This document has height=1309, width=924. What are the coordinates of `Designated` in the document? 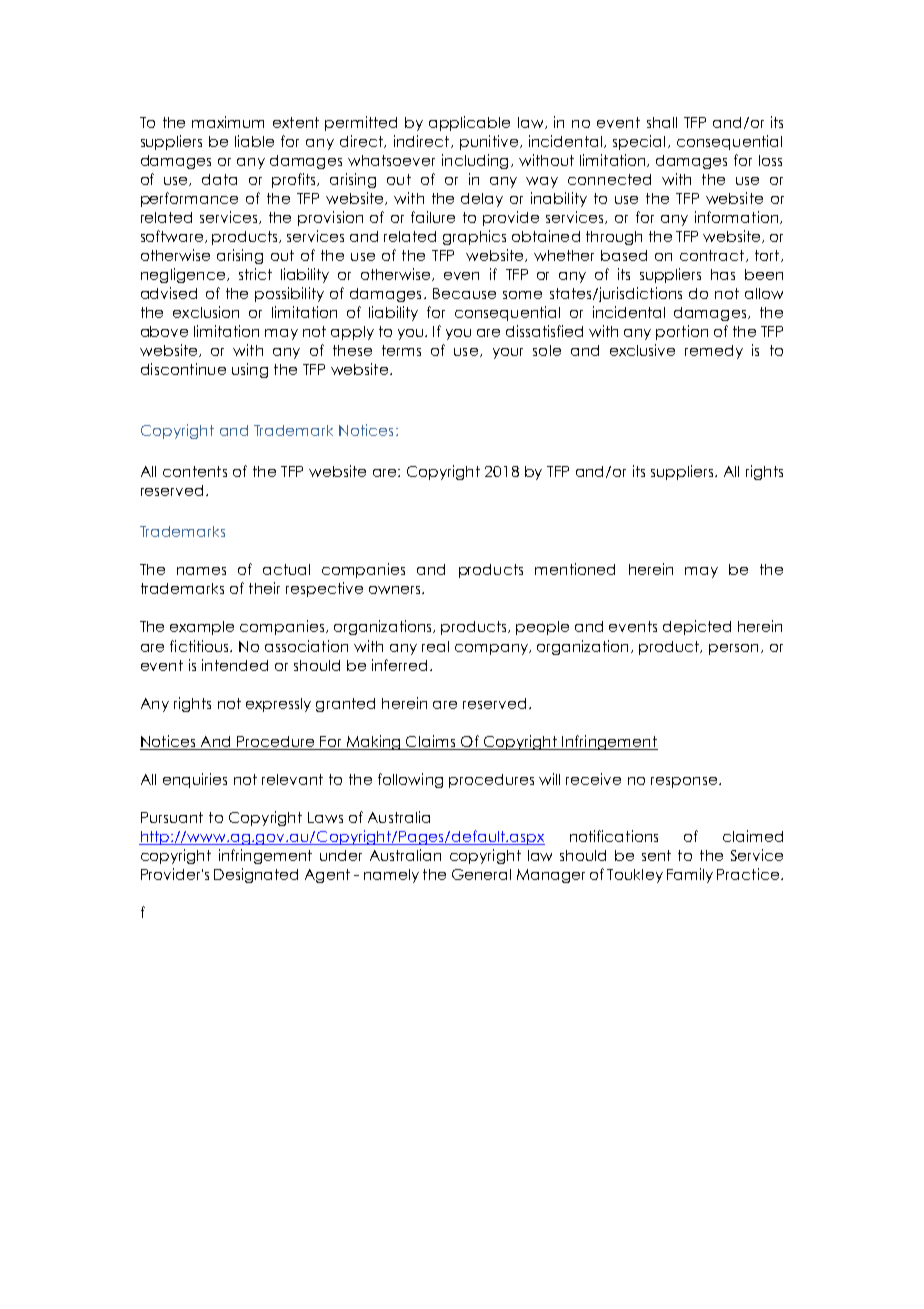 It's located at (256, 875).
